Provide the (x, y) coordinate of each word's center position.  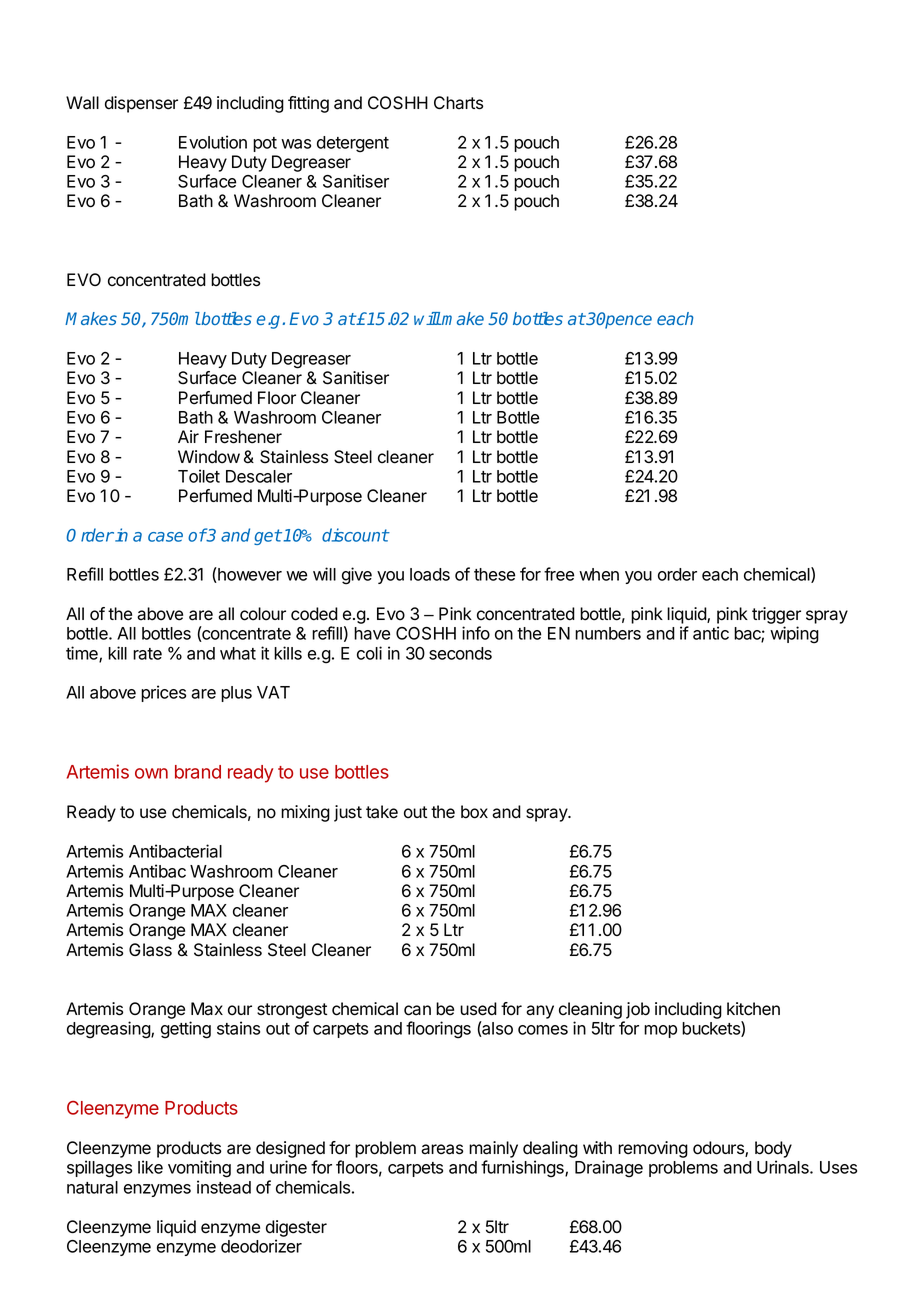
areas (442, 1149)
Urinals (784, 1167)
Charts (458, 103)
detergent (353, 144)
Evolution (213, 142)
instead (224, 1187)
